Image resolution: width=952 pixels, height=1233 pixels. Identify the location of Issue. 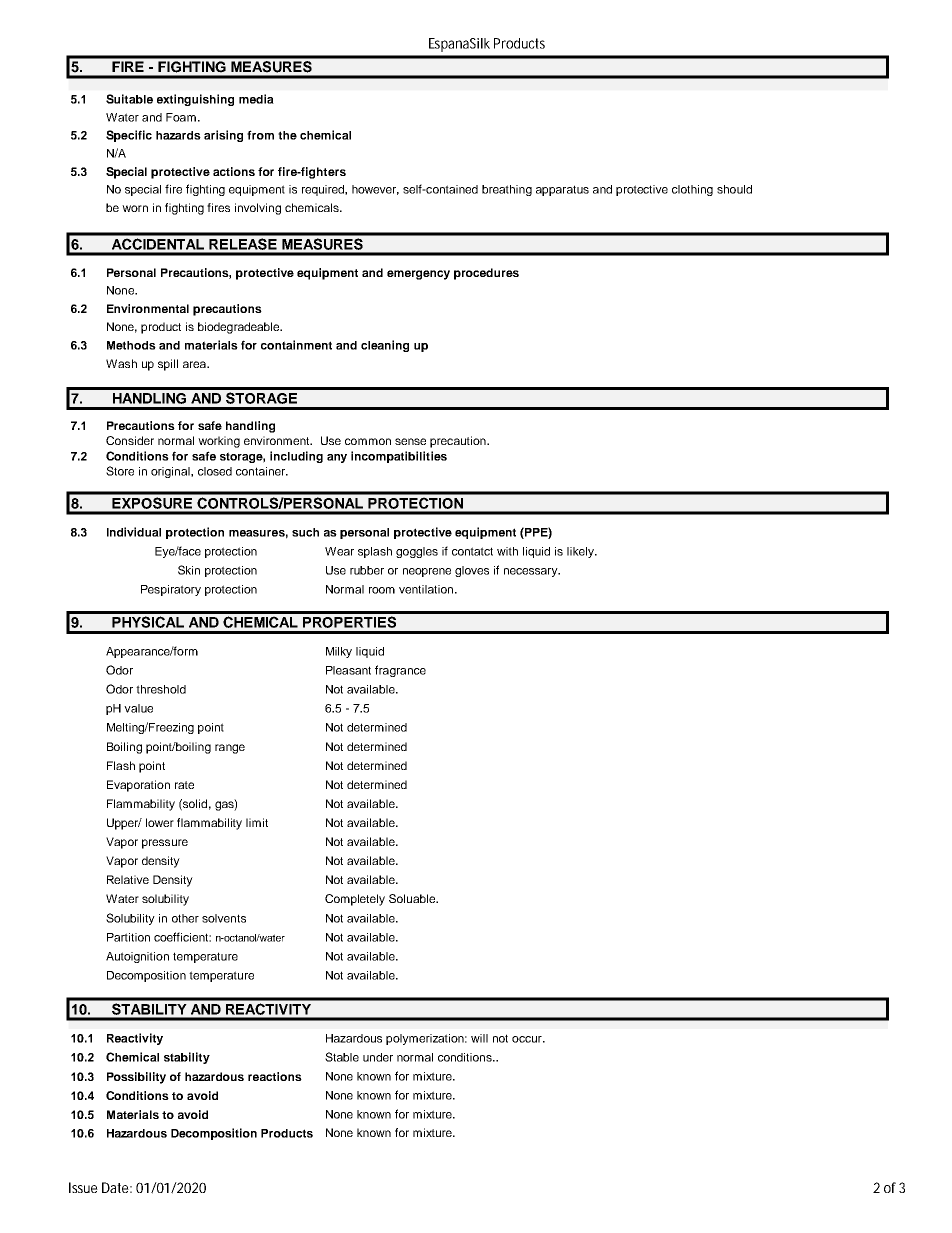
(83, 1187).
